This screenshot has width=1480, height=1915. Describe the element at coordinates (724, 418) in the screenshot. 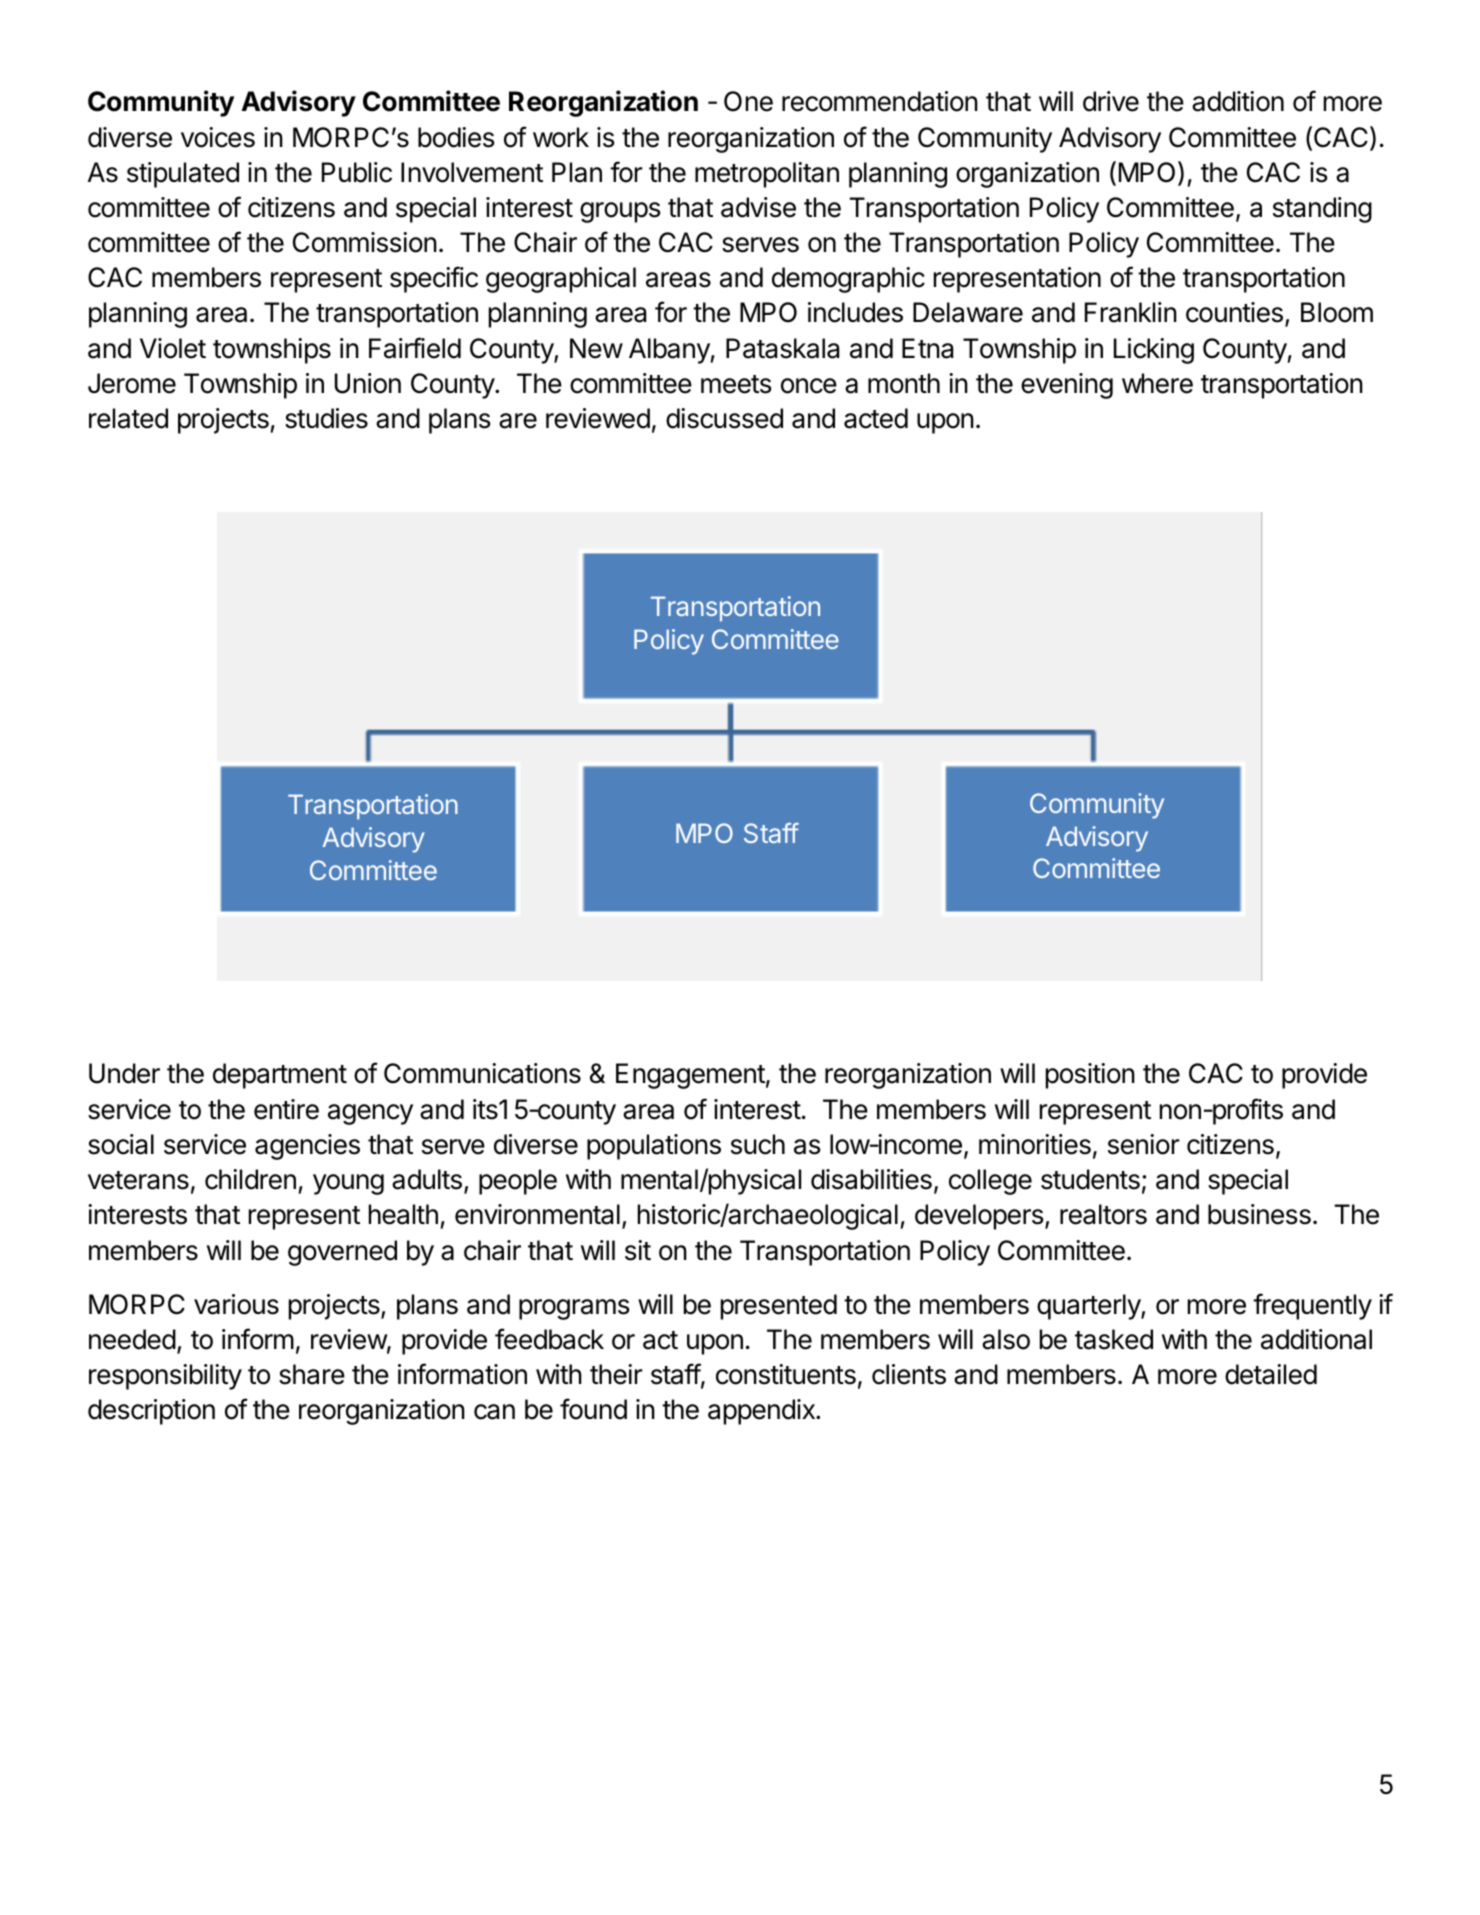

I see `discussed` at that location.
